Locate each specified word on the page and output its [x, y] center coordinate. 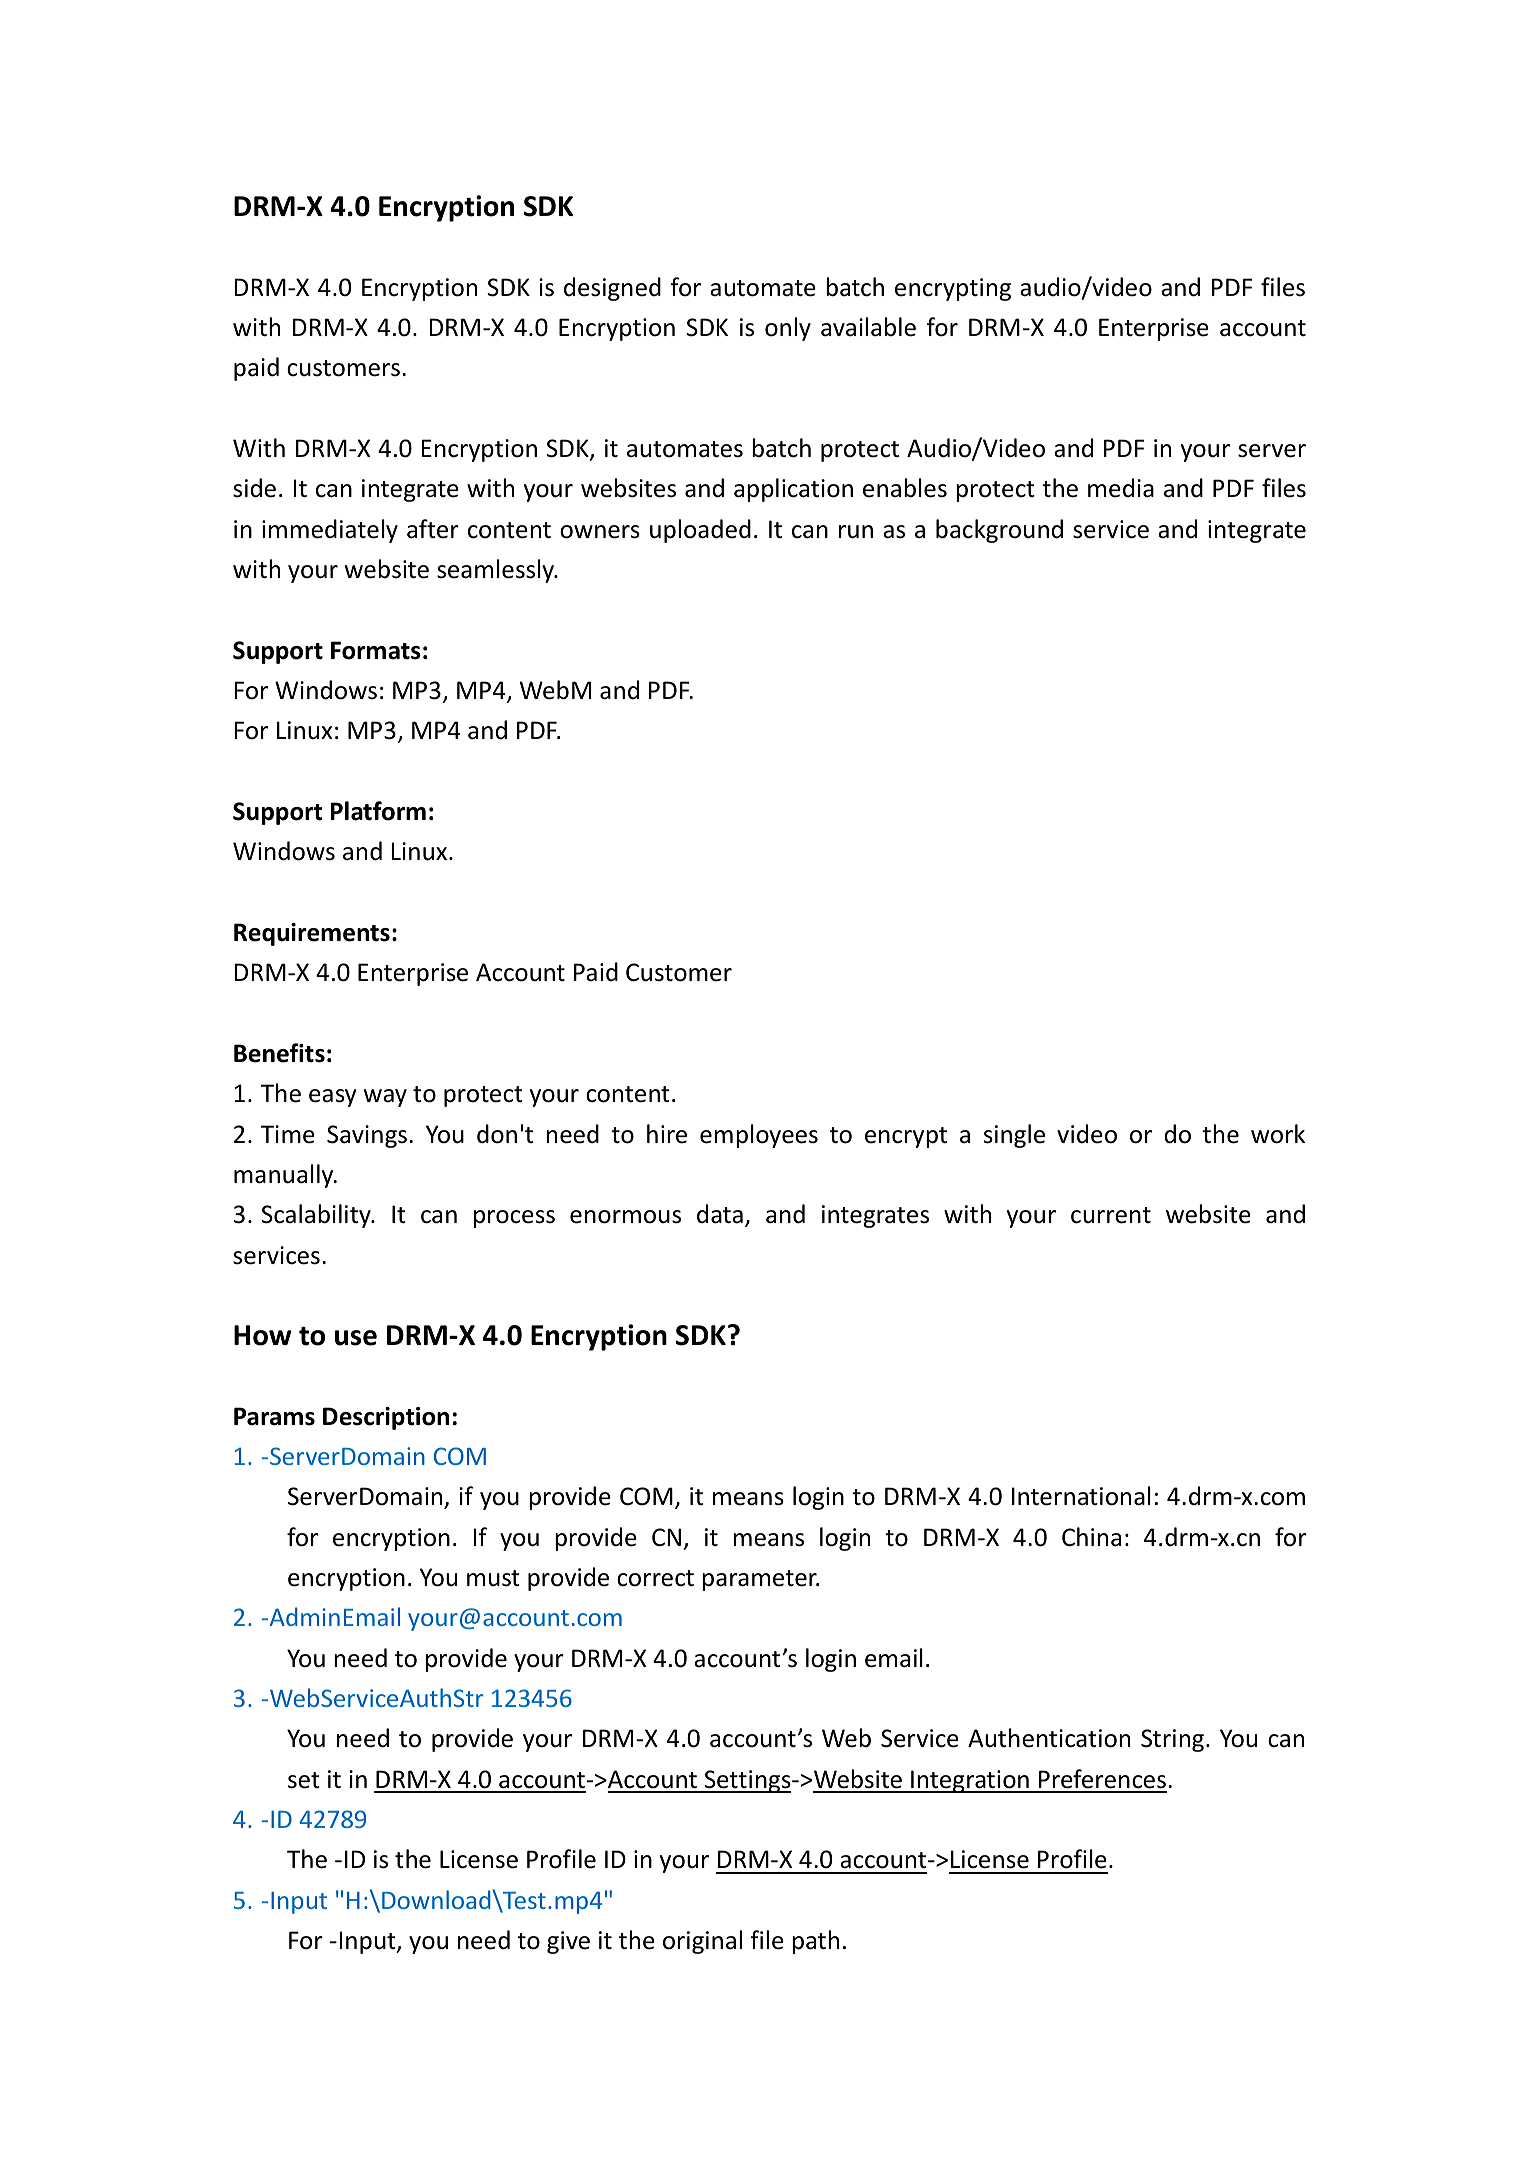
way [385, 1098]
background [999, 531]
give [568, 1942]
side [254, 488]
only [788, 329]
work [1278, 1134]
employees [759, 1136]
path [815, 1942]
